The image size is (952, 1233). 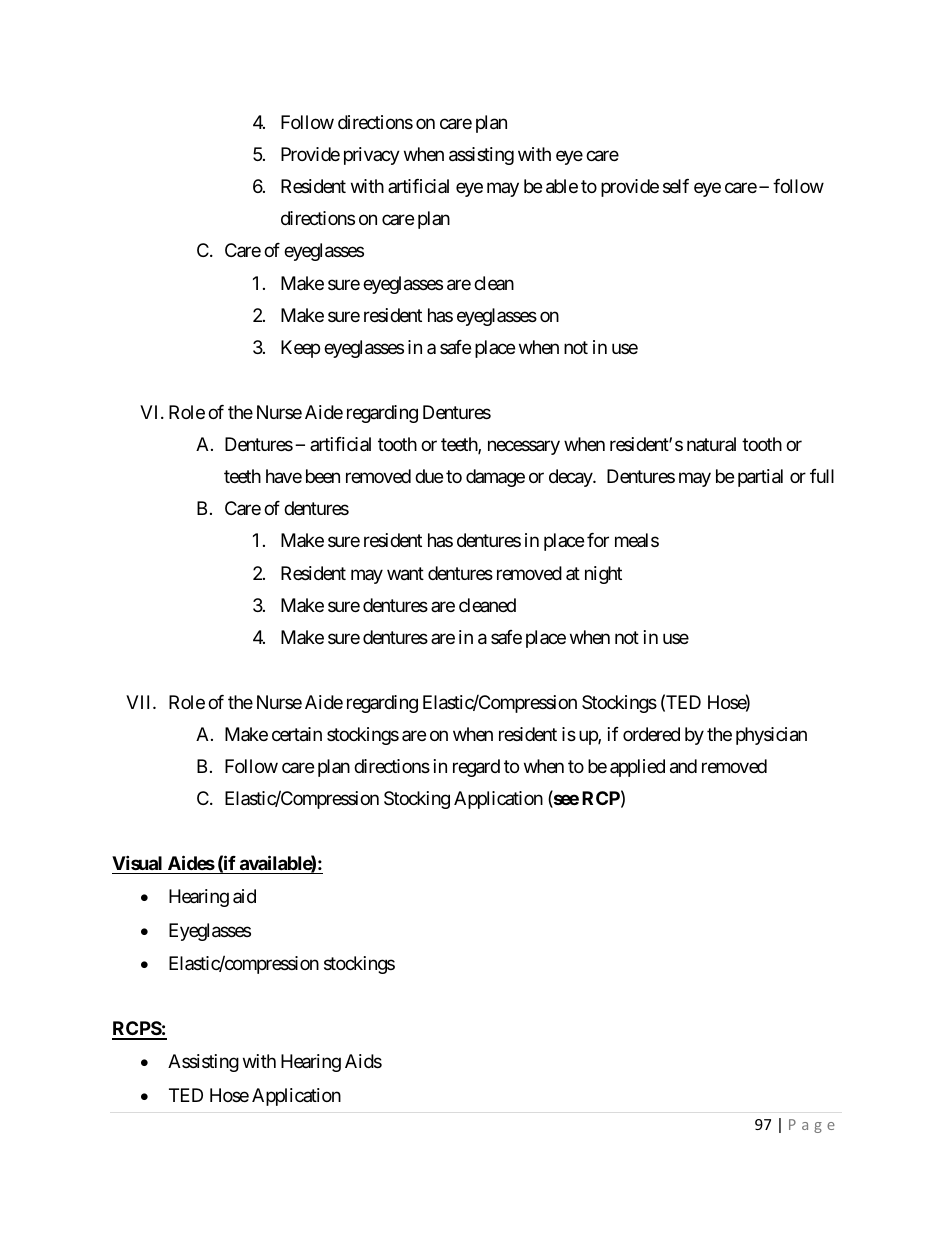 I want to click on Keep, so click(x=300, y=349).
